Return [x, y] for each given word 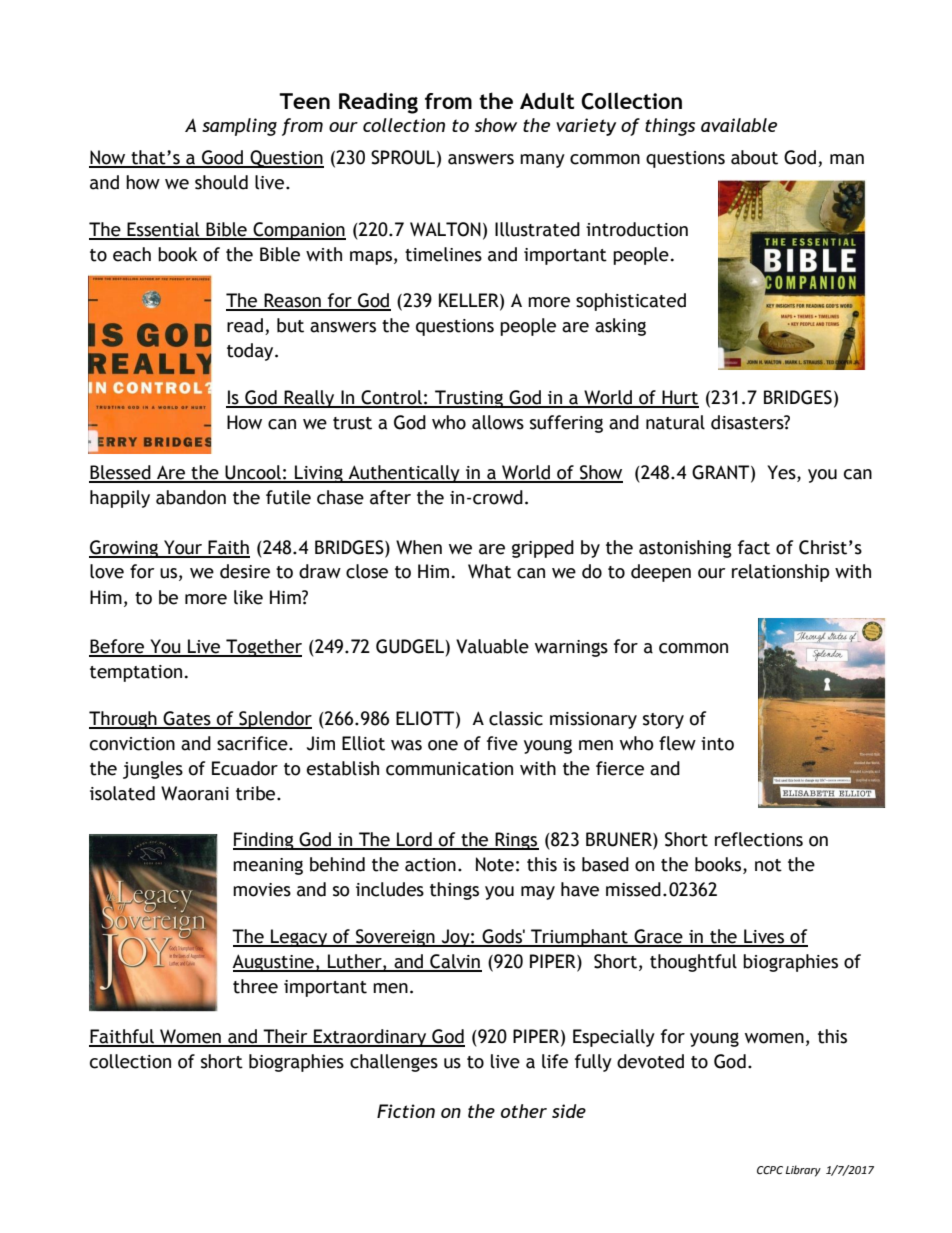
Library [803, 1171]
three [255, 986]
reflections [759, 839]
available [739, 125]
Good [223, 158]
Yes [782, 472]
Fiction [406, 1111]
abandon [191, 497]
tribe [257, 793]
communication [449, 769]
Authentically [404, 474]
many [542, 161]
